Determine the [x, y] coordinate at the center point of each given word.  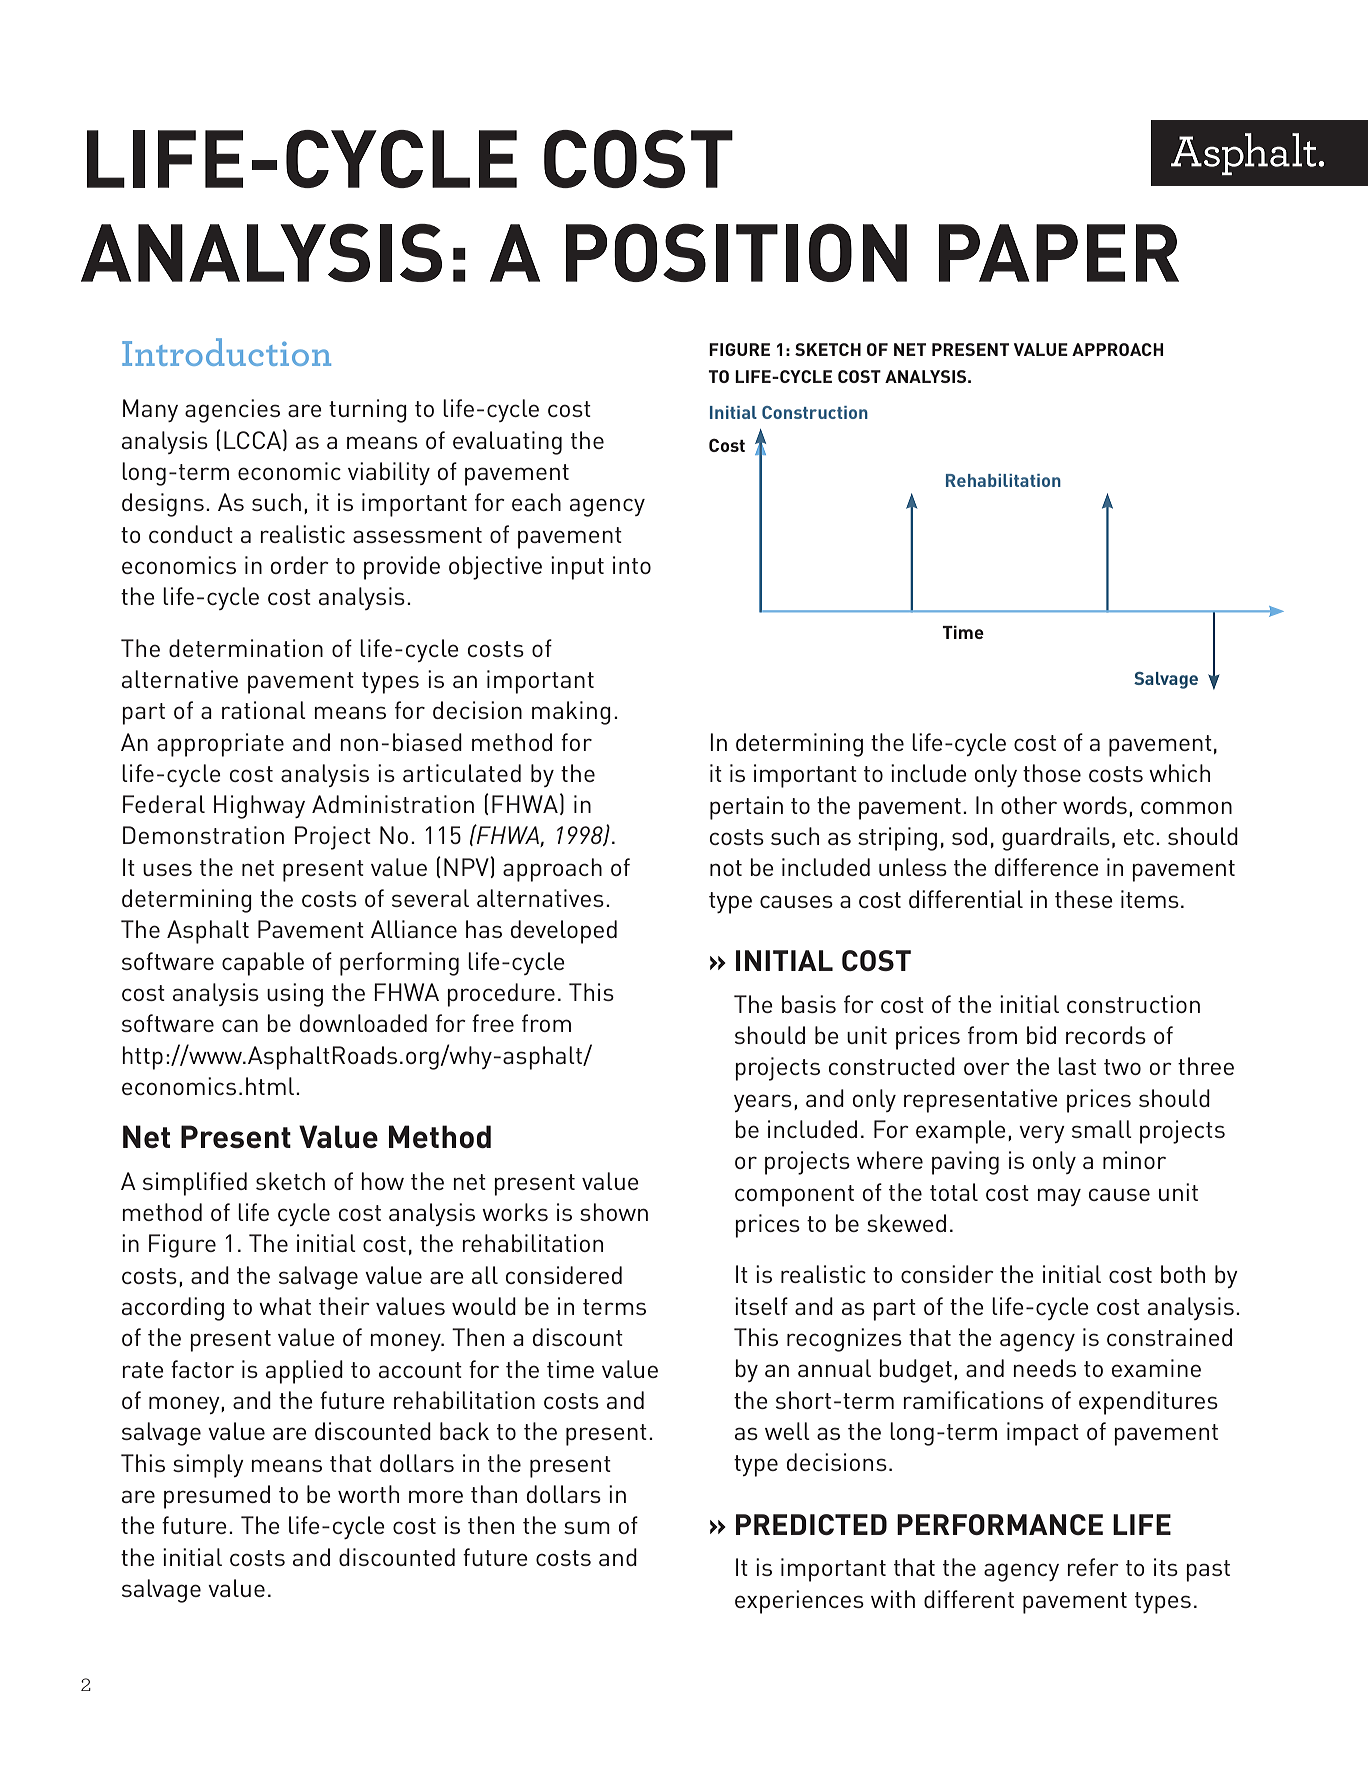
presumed [217, 1497]
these [1084, 899]
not [726, 868]
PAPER [1058, 253]
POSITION [736, 253]
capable [263, 964]
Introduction [226, 352]
